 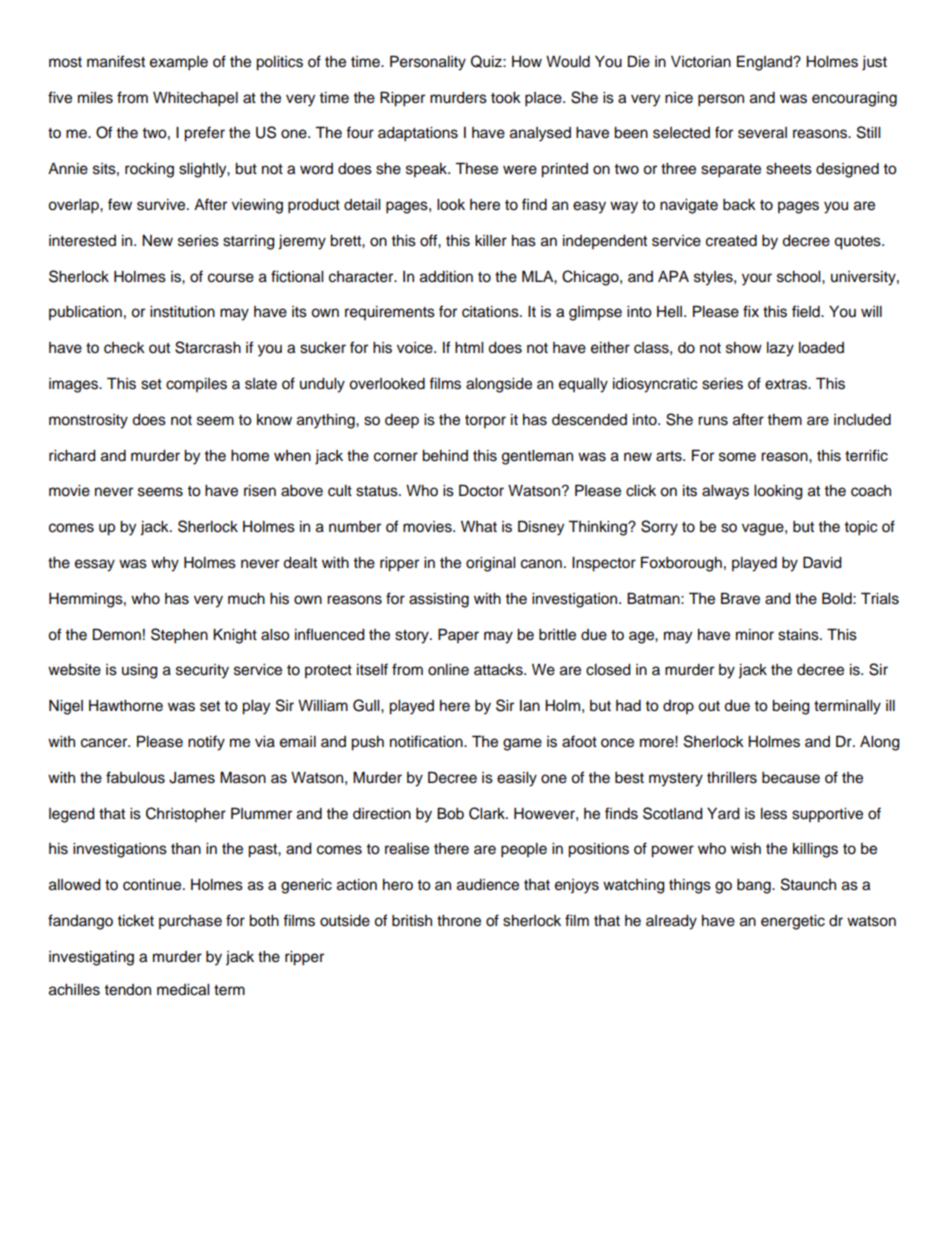 I want to click on throne, so click(x=459, y=921).
